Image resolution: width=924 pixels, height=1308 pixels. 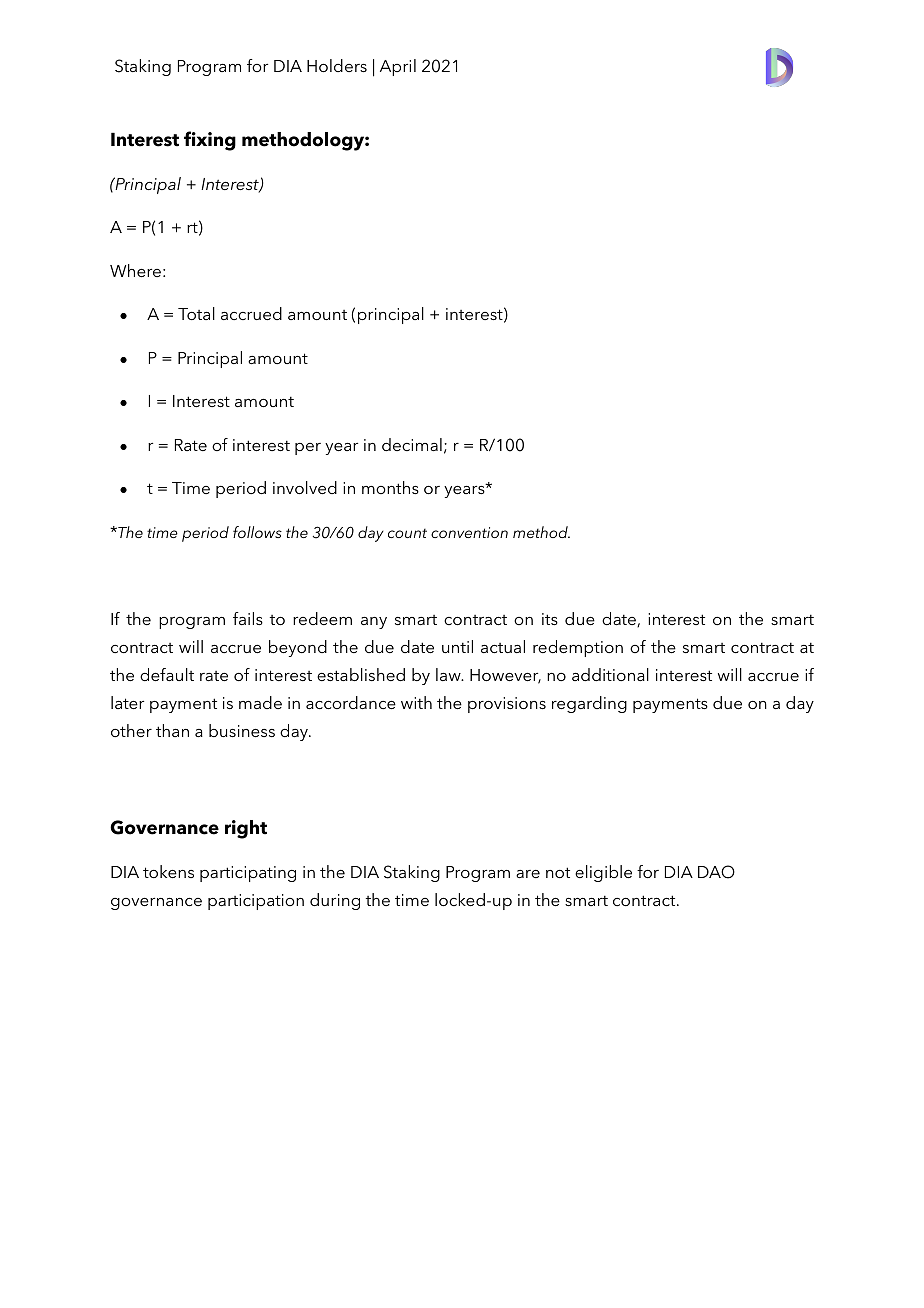 What do you see at coordinates (167, 674) in the screenshot?
I see `default` at bounding box center [167, 674].
